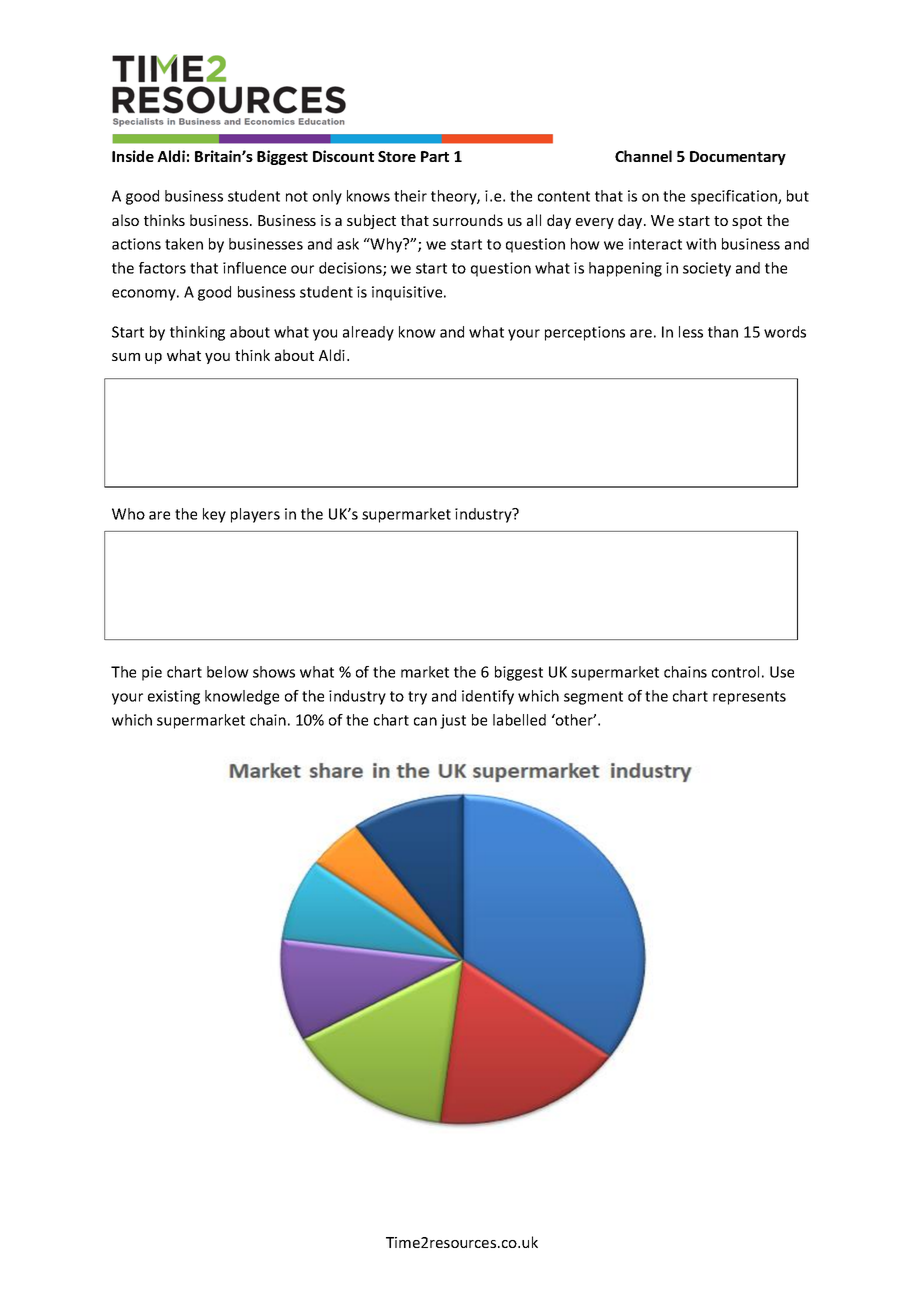 The width and height of the screenshot is (924, 1308). Describe the element at coordinates (738, 158) in the screenshot. I see `Documentary` at that location.
